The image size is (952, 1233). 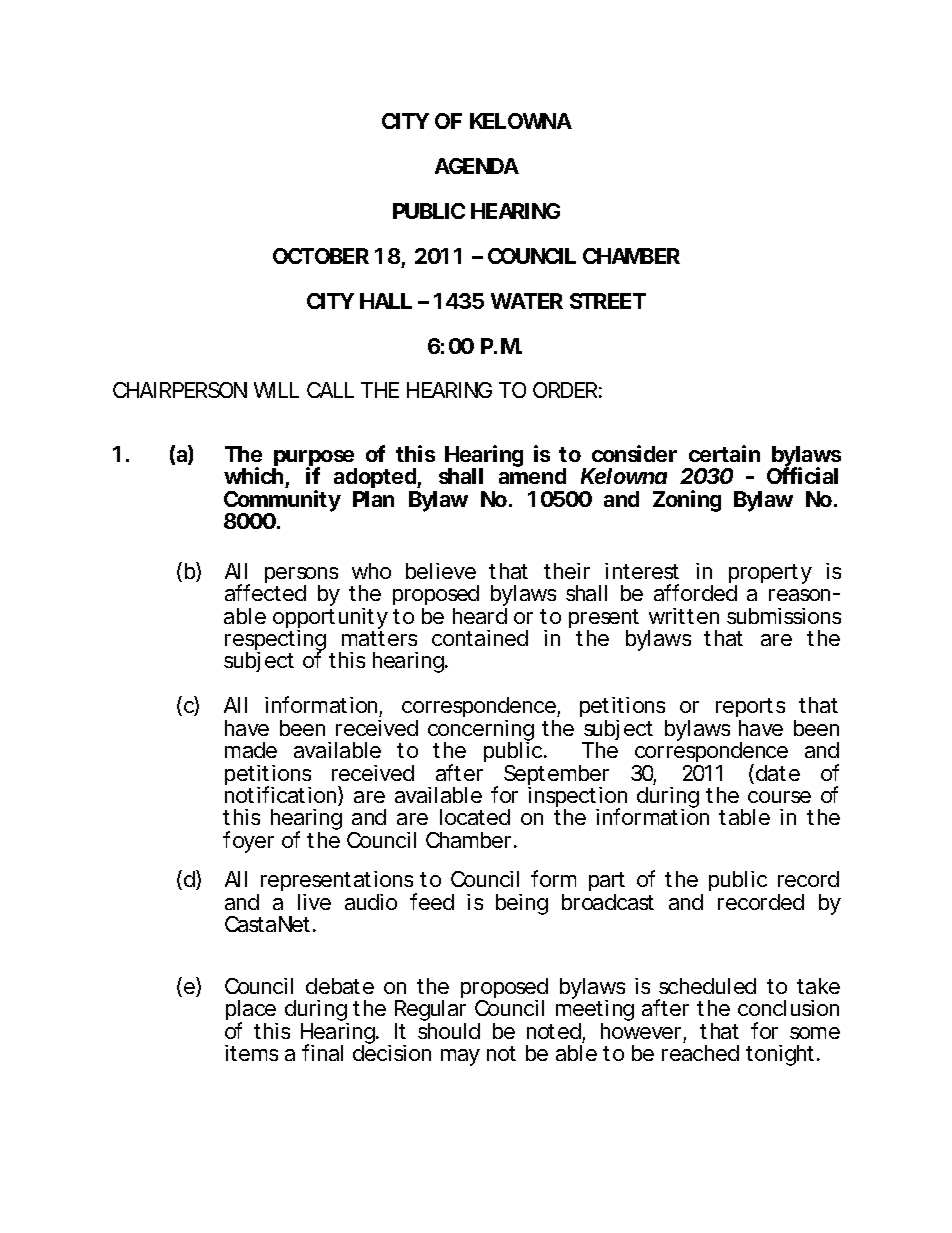 What do you see at coordinates (321, 256) in the image?
I see `OCTOBER` at bounding box center [321, 256].
